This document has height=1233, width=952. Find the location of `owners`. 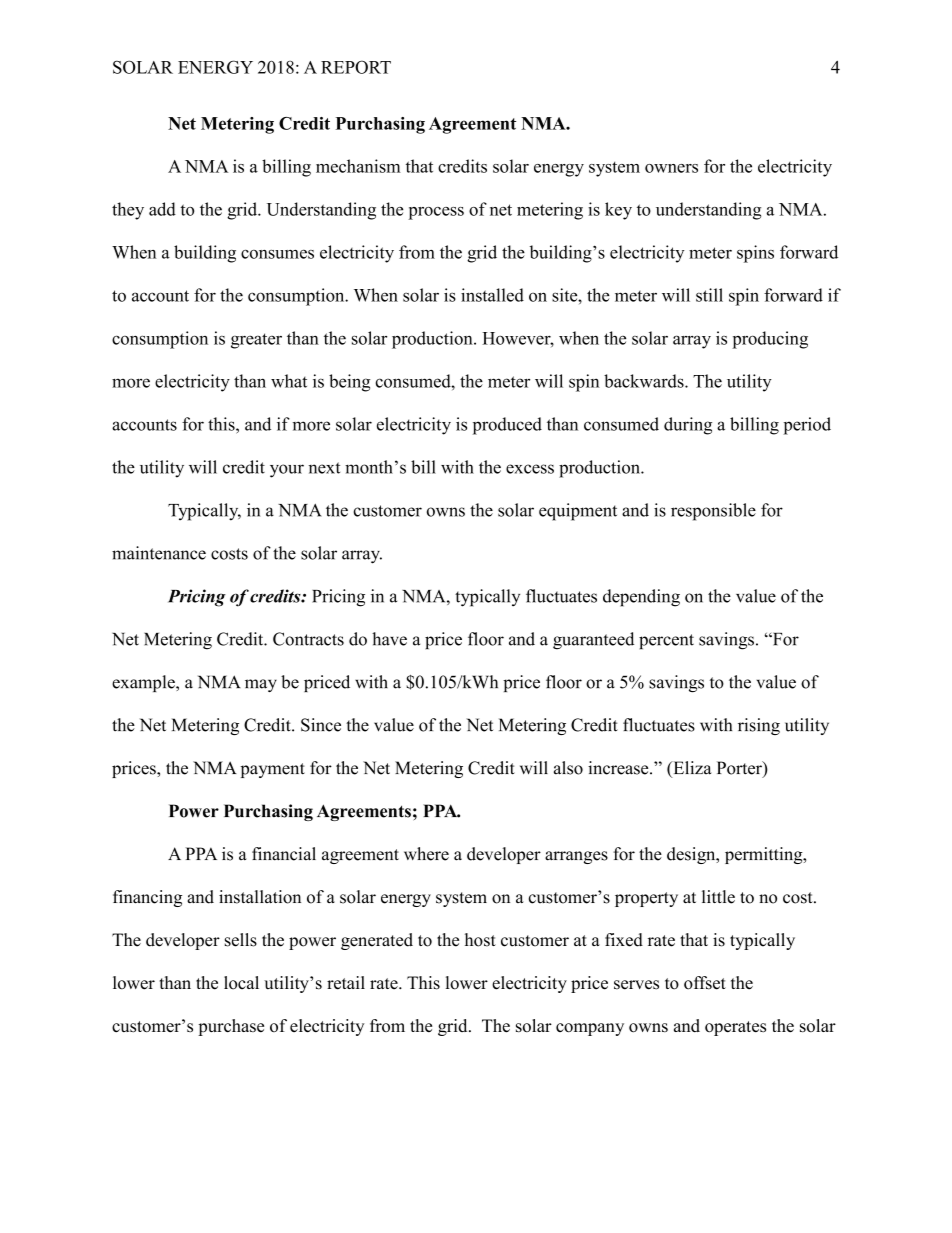

owners is located at coordinates (671, 168).
